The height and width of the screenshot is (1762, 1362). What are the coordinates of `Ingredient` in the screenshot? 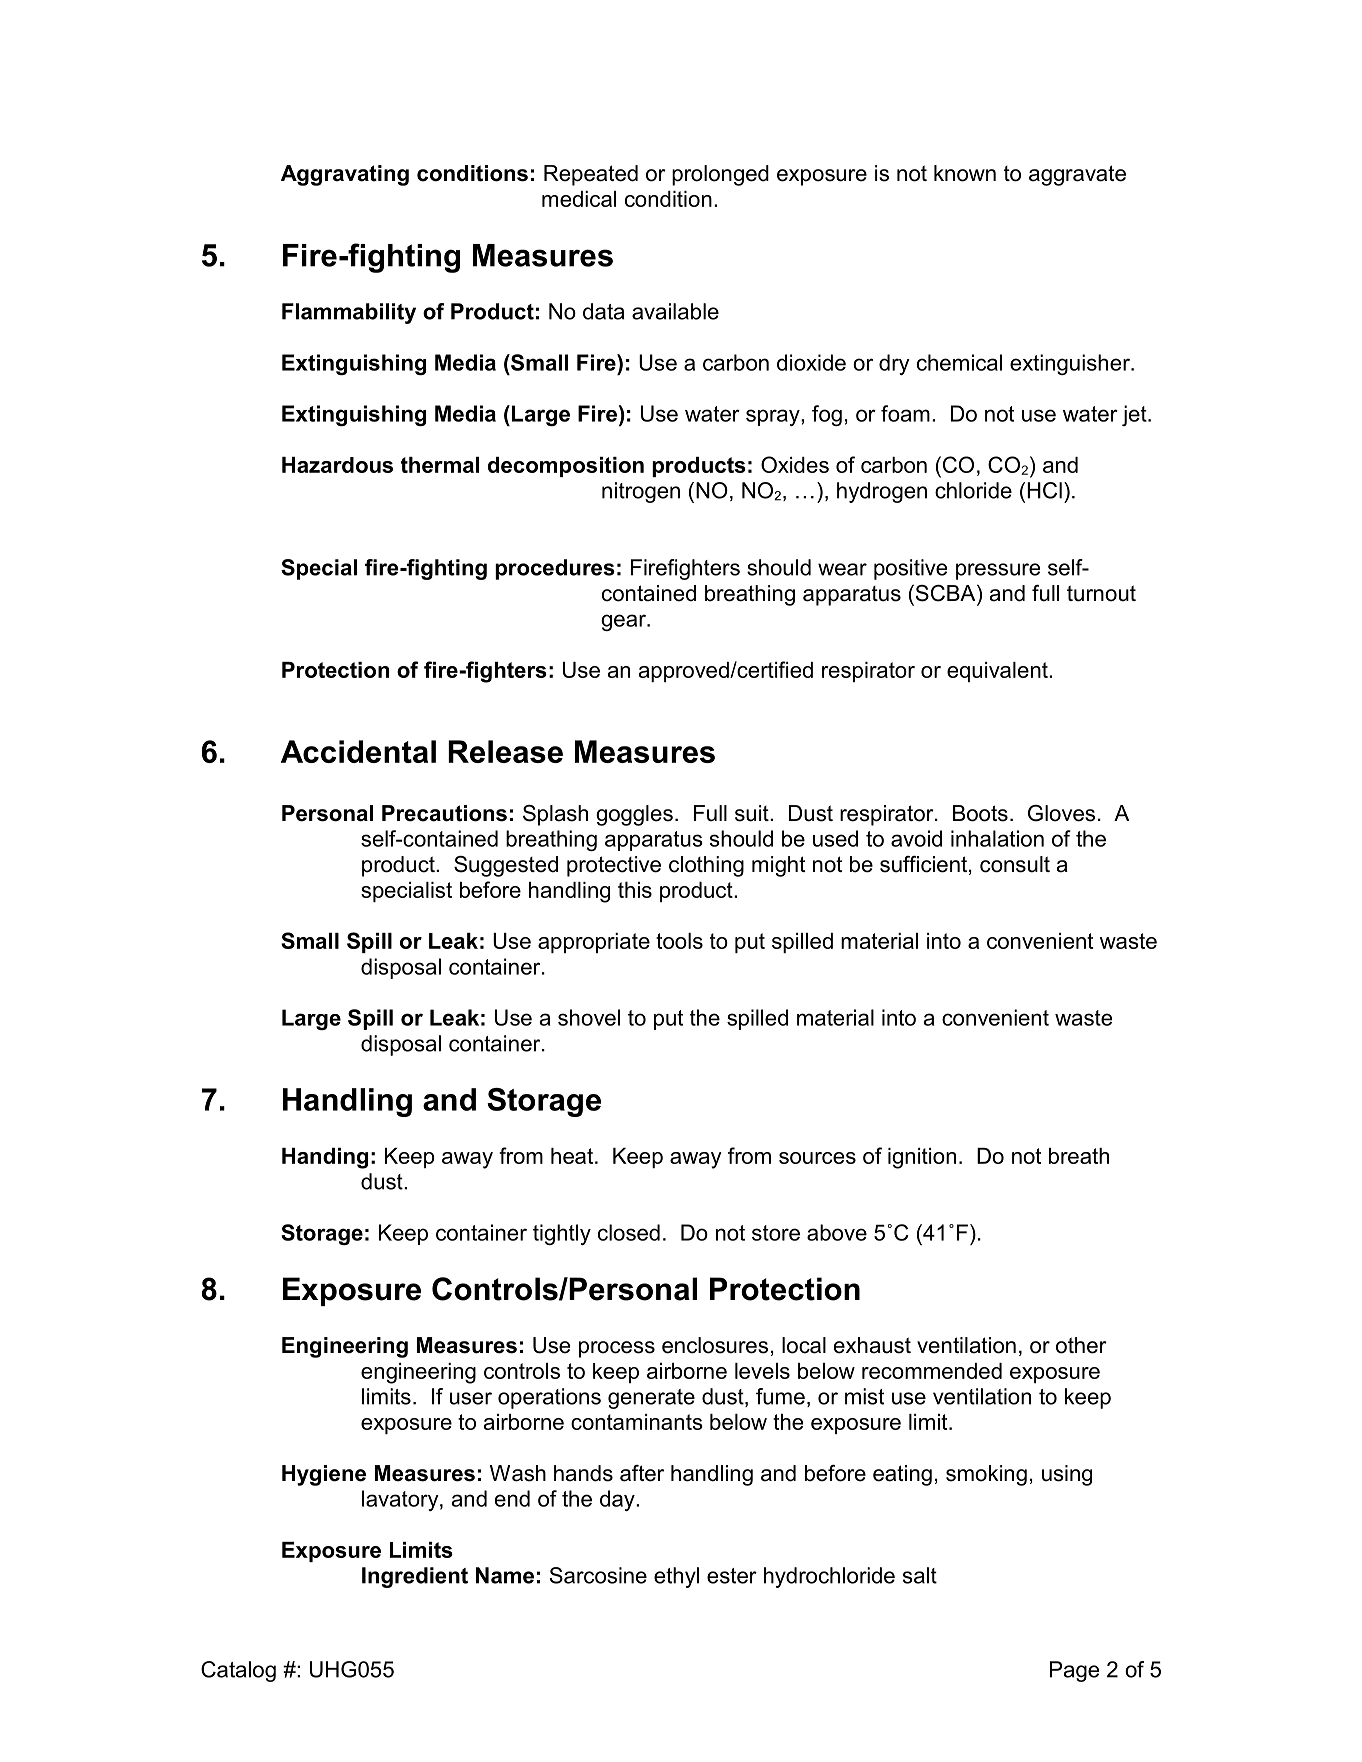 It's located at (415, 1577).
